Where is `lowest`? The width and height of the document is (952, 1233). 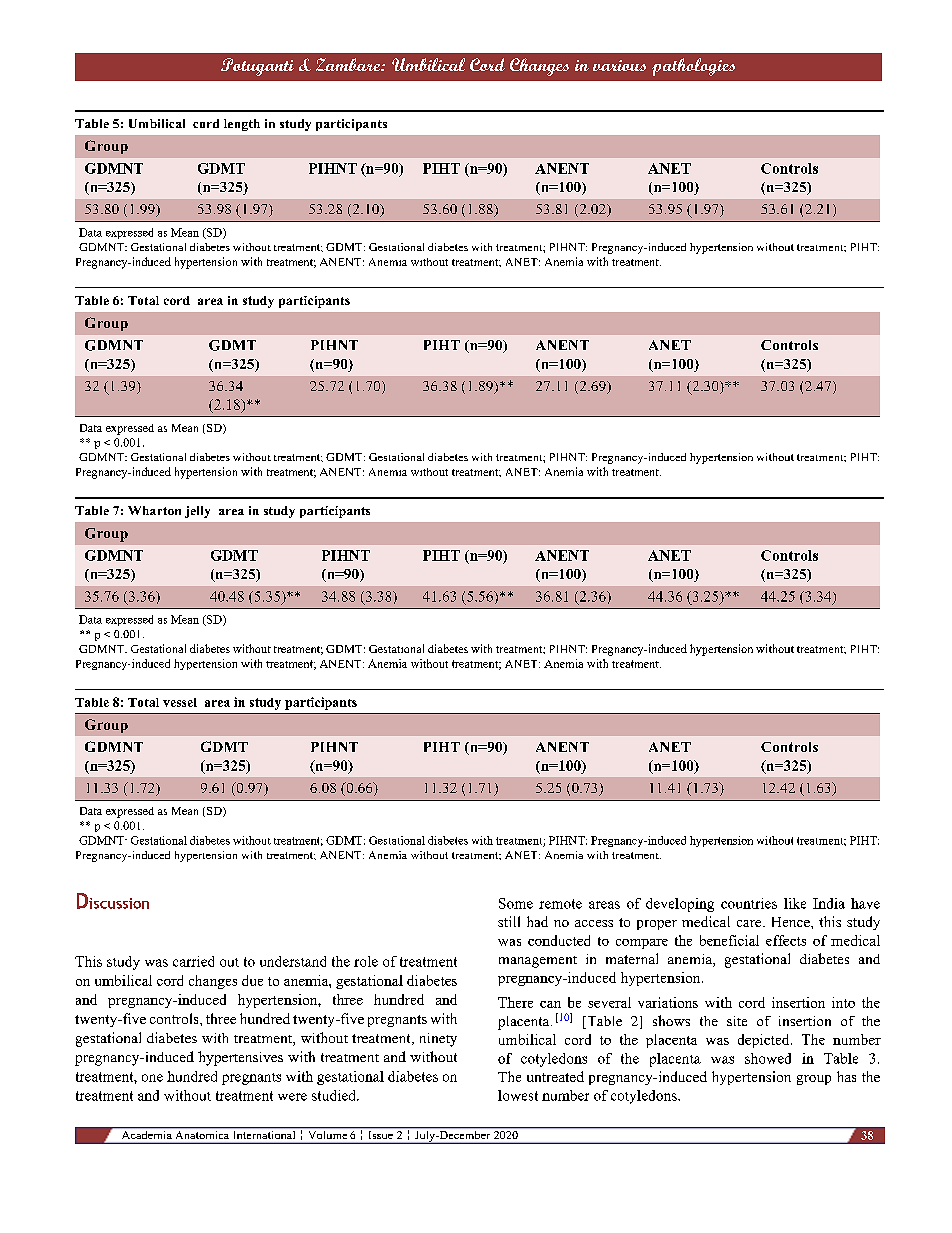 lowest is located at coordinates (518, 1095).
